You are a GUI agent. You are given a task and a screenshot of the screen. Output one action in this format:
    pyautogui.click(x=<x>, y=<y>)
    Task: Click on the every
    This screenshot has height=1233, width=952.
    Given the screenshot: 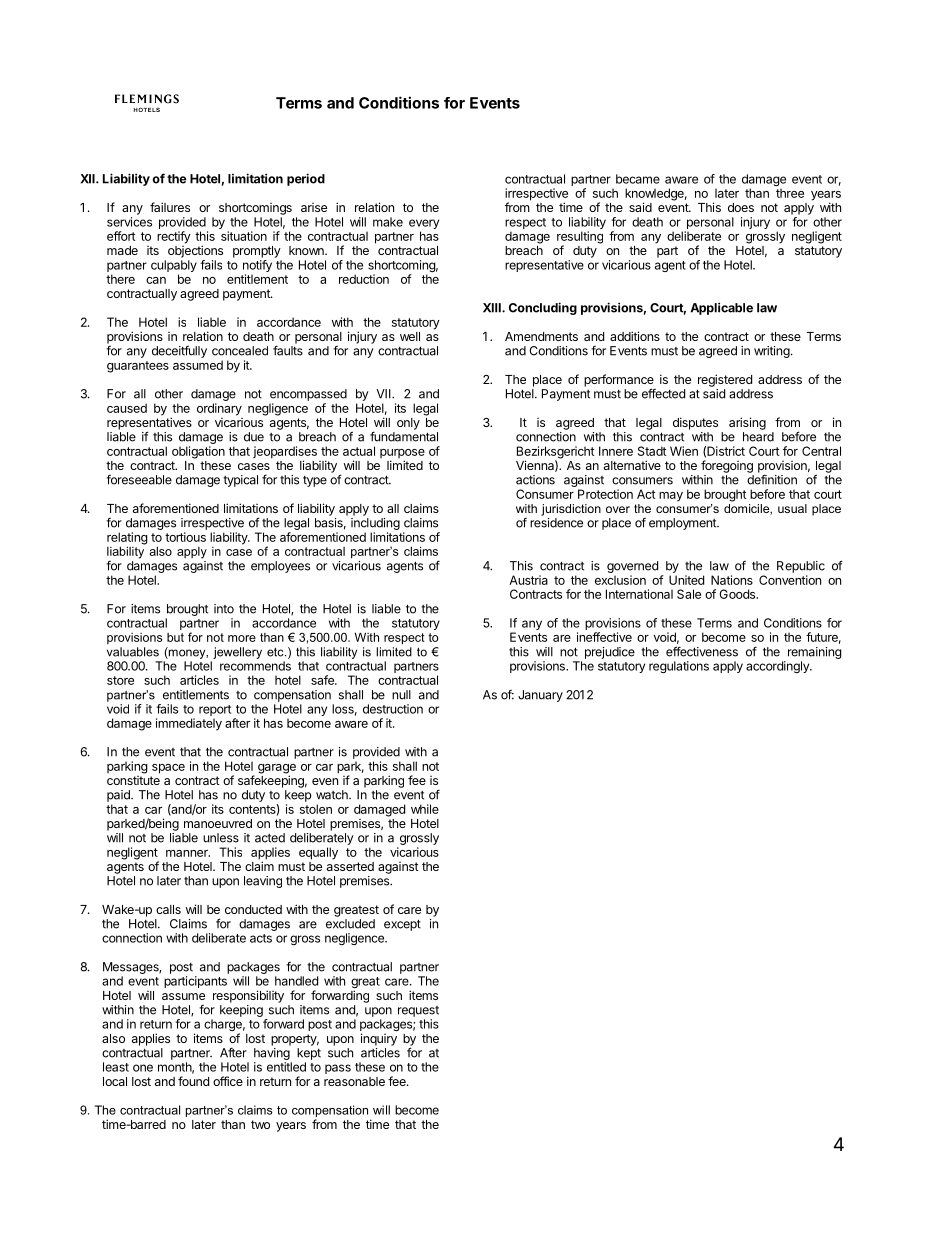 What is the action you would take?
    pyautogui.click(x=424, y=225)
